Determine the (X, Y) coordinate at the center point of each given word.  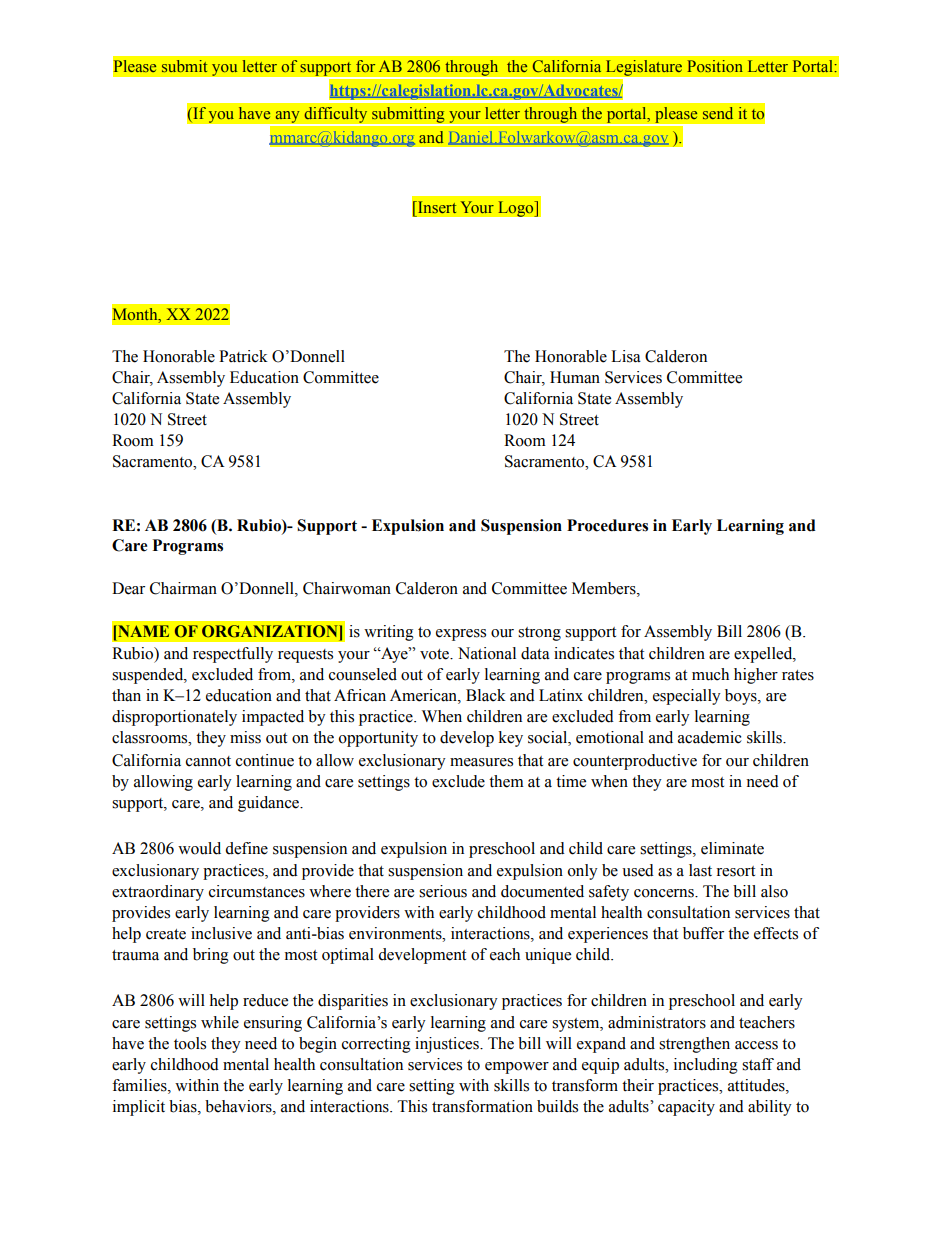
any (287, 118)
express (461, 635)
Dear (128, 588)
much (710, 674)
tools (190, 1043)
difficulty (336, 116)
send (718, 113)
